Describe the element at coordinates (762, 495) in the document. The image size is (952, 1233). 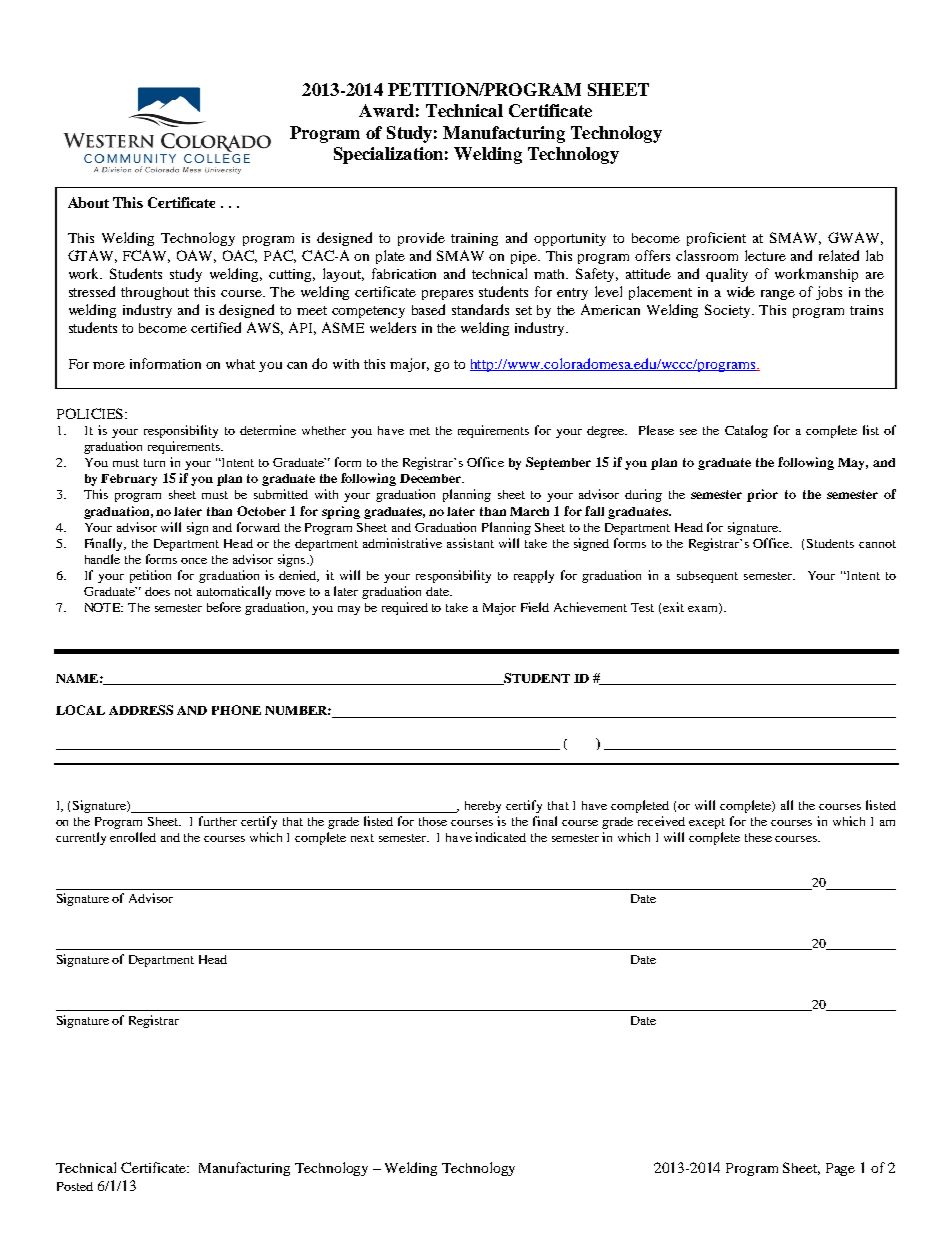
I see `prior` at that location.
